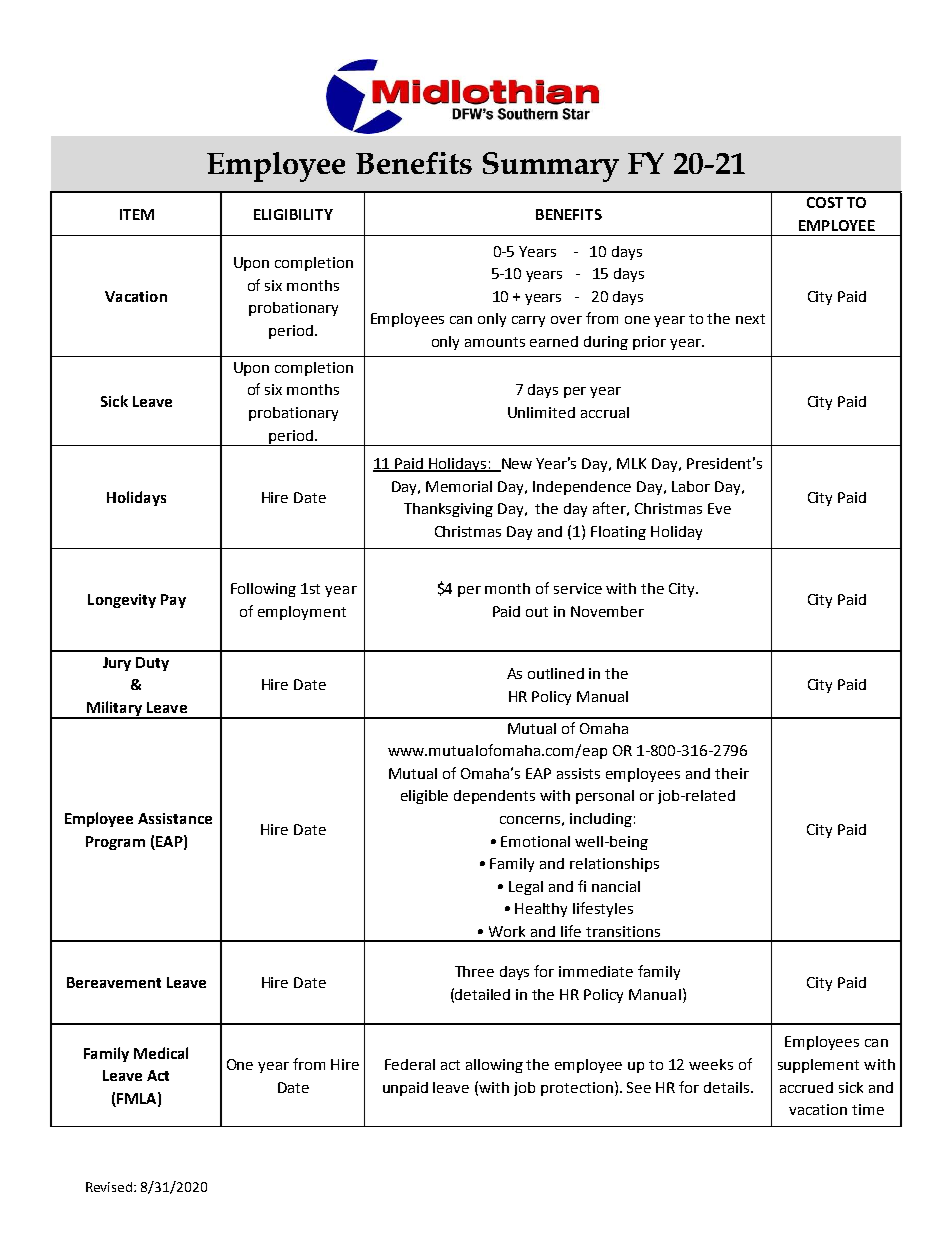 This document has height=1233, width=952. Describe the element at coordinates (263, 590) in the document. I see `Following` at that location.
